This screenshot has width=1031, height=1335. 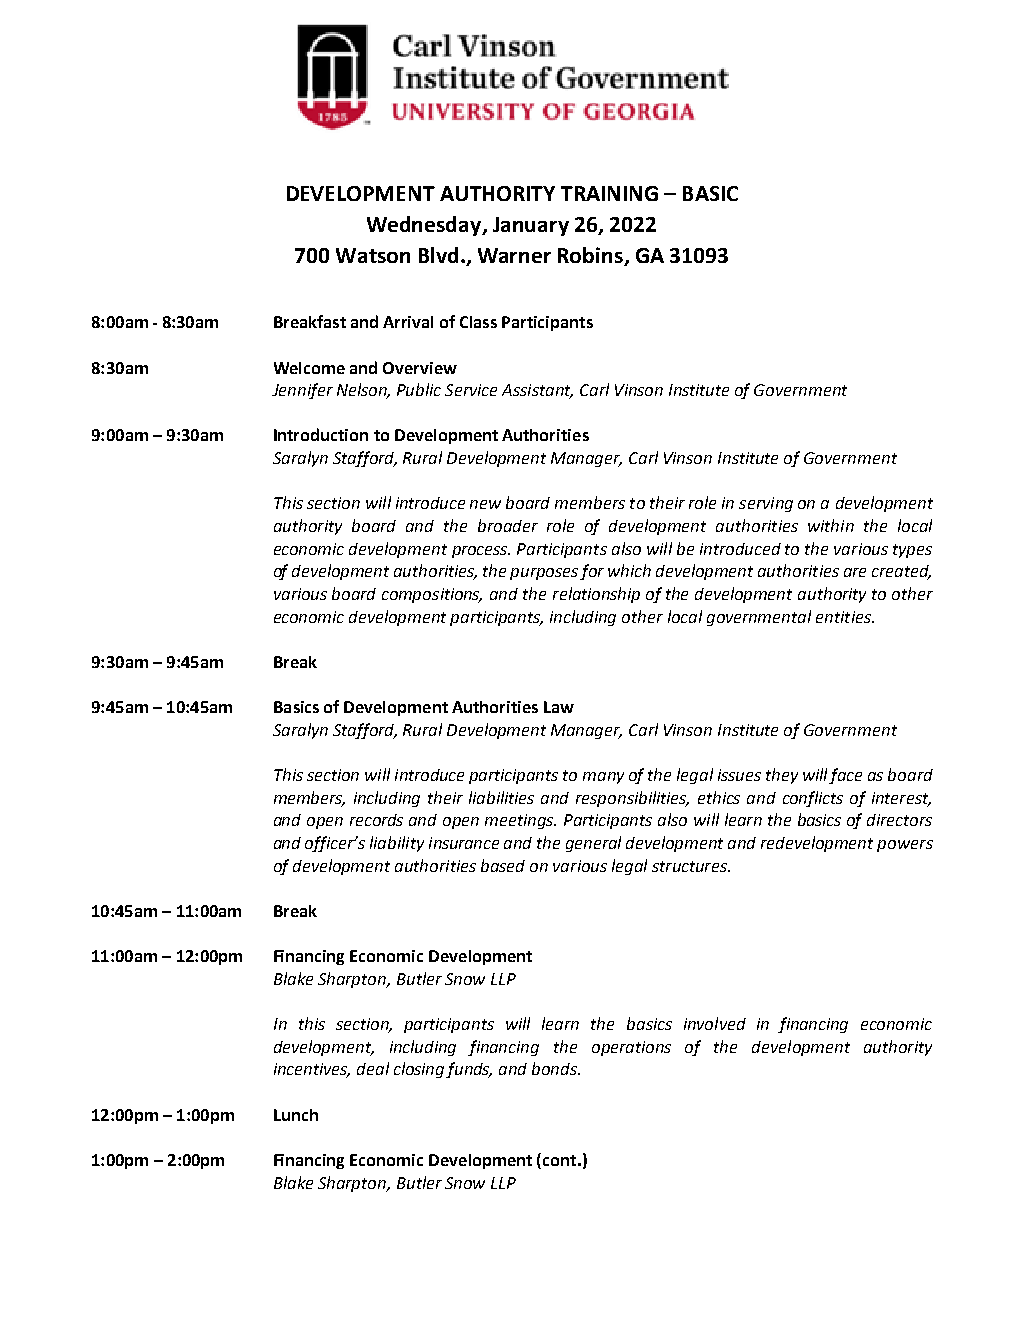 I want to click on bonds, so click(x=555, y=1068).
